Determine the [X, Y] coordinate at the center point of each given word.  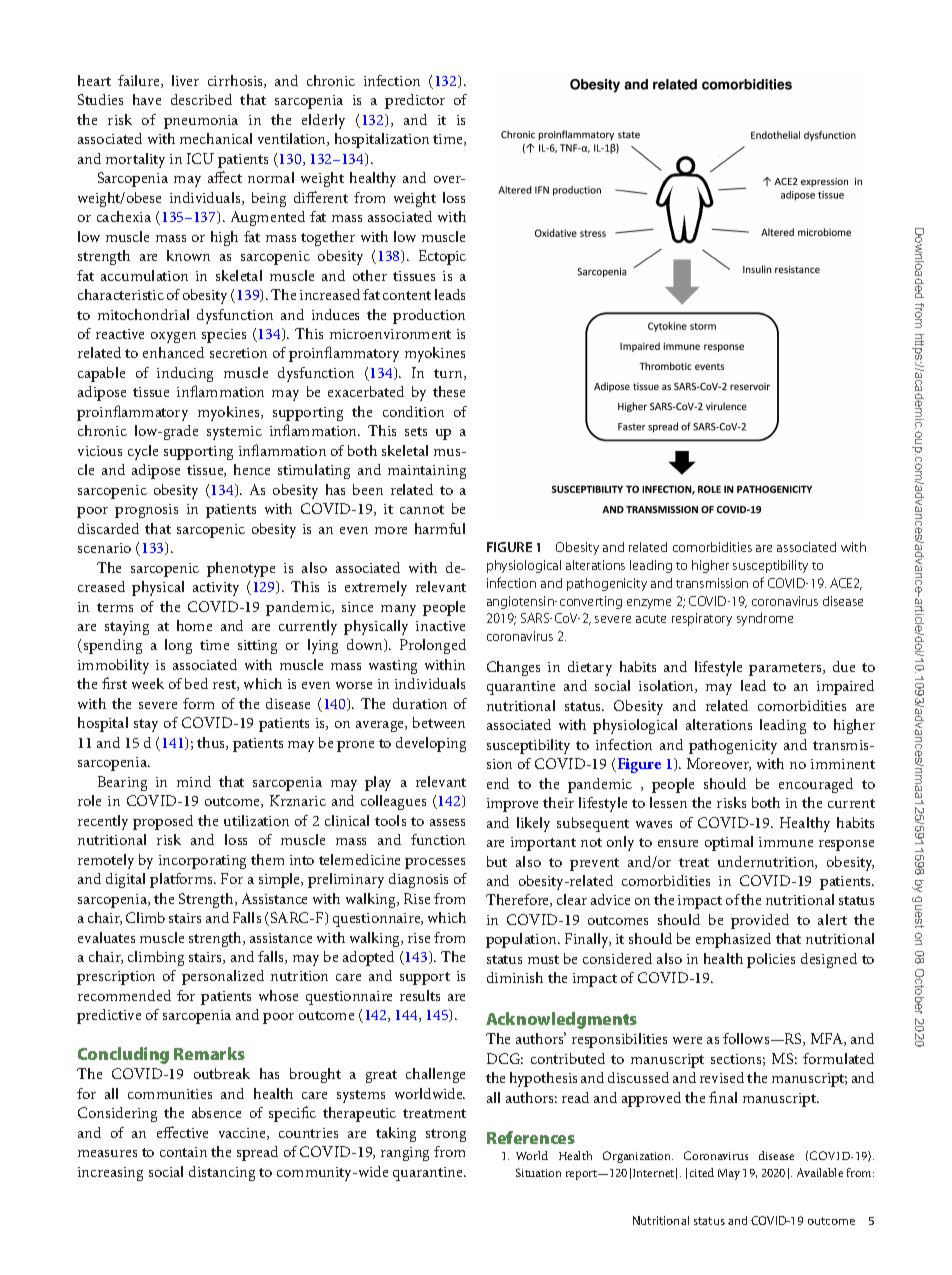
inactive [440, 626]
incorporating [202, 862]
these [449, 391]
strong [446, 1135]
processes [435, 863]
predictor [415, 101]
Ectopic [442, 257]
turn [449, 374]
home [194, 625]
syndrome [765, 619]
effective [182, 1132]
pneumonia [201, 122]
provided [760, 921]
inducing [185, 374]
